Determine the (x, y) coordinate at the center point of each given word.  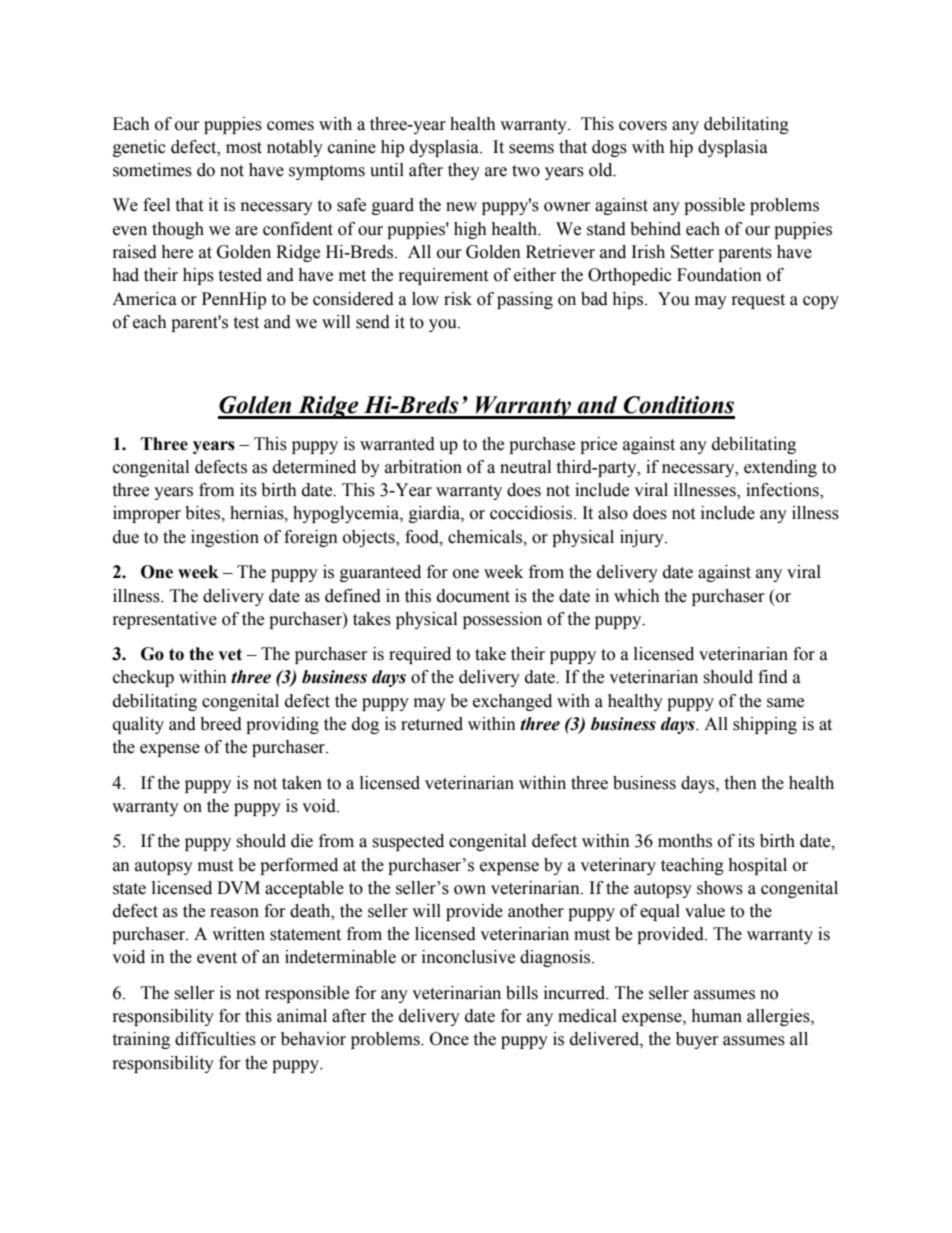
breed (221, 724)
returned (432, 724)
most (244, 148)
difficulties (215, 1039)
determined (314, 467)
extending (780, 468)
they (464, 171)
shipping (765, 725)
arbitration (423, 467)
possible (714, 206)
